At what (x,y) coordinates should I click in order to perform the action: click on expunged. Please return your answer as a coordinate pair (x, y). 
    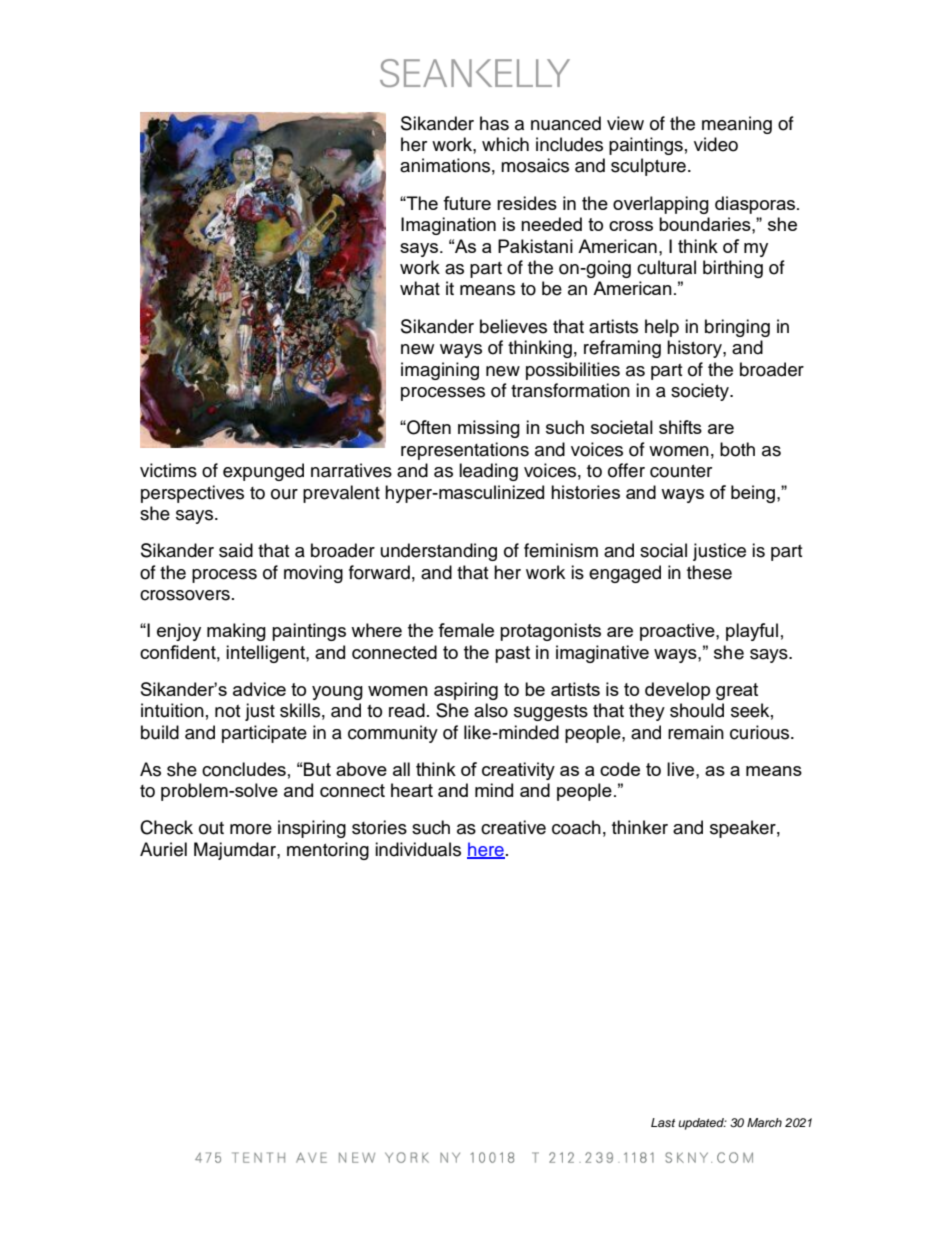
    Looking at the image, I should click on (263, 472).
